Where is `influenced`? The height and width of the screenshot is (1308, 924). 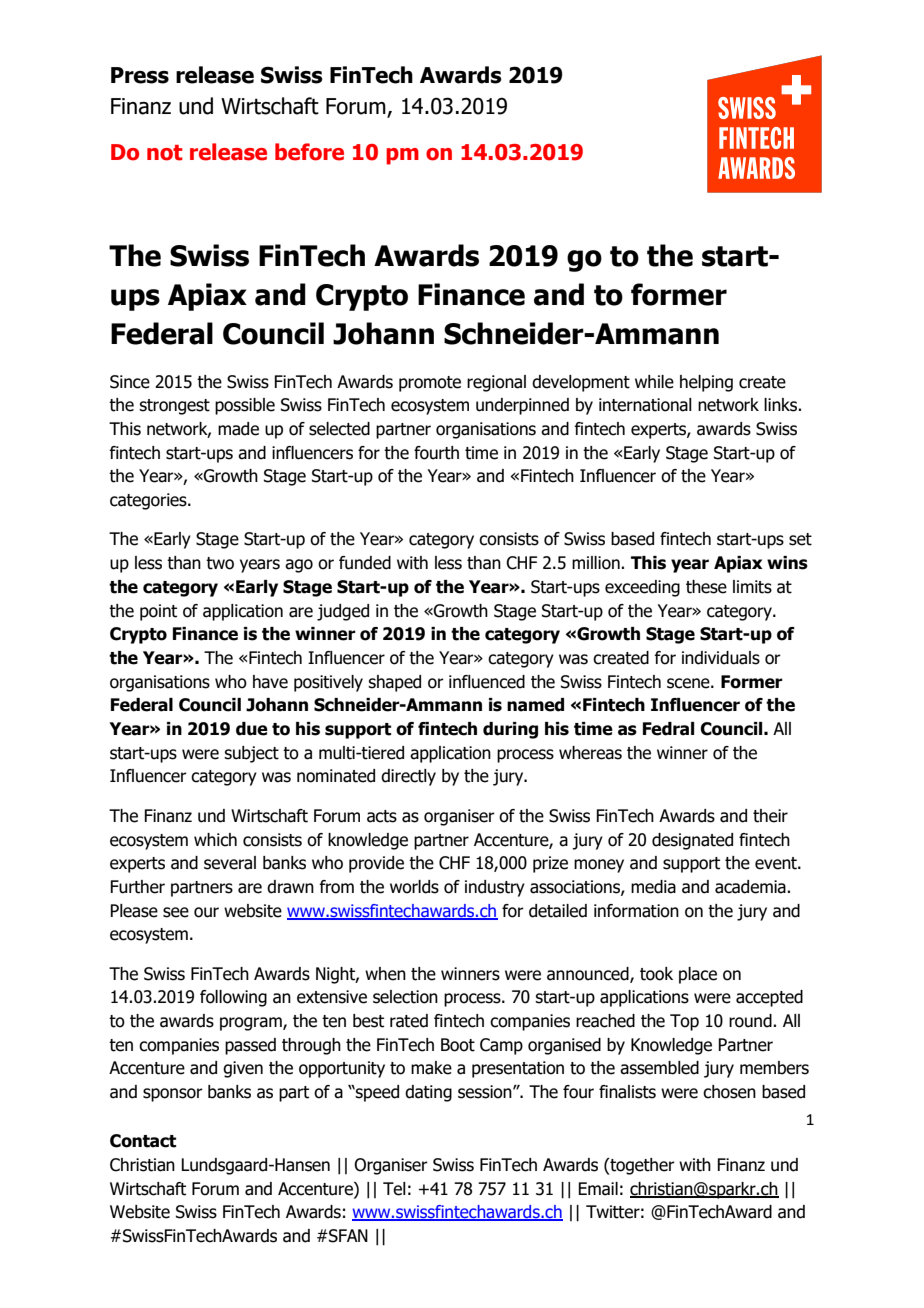
influenced is located at coordinates (487, 682).
